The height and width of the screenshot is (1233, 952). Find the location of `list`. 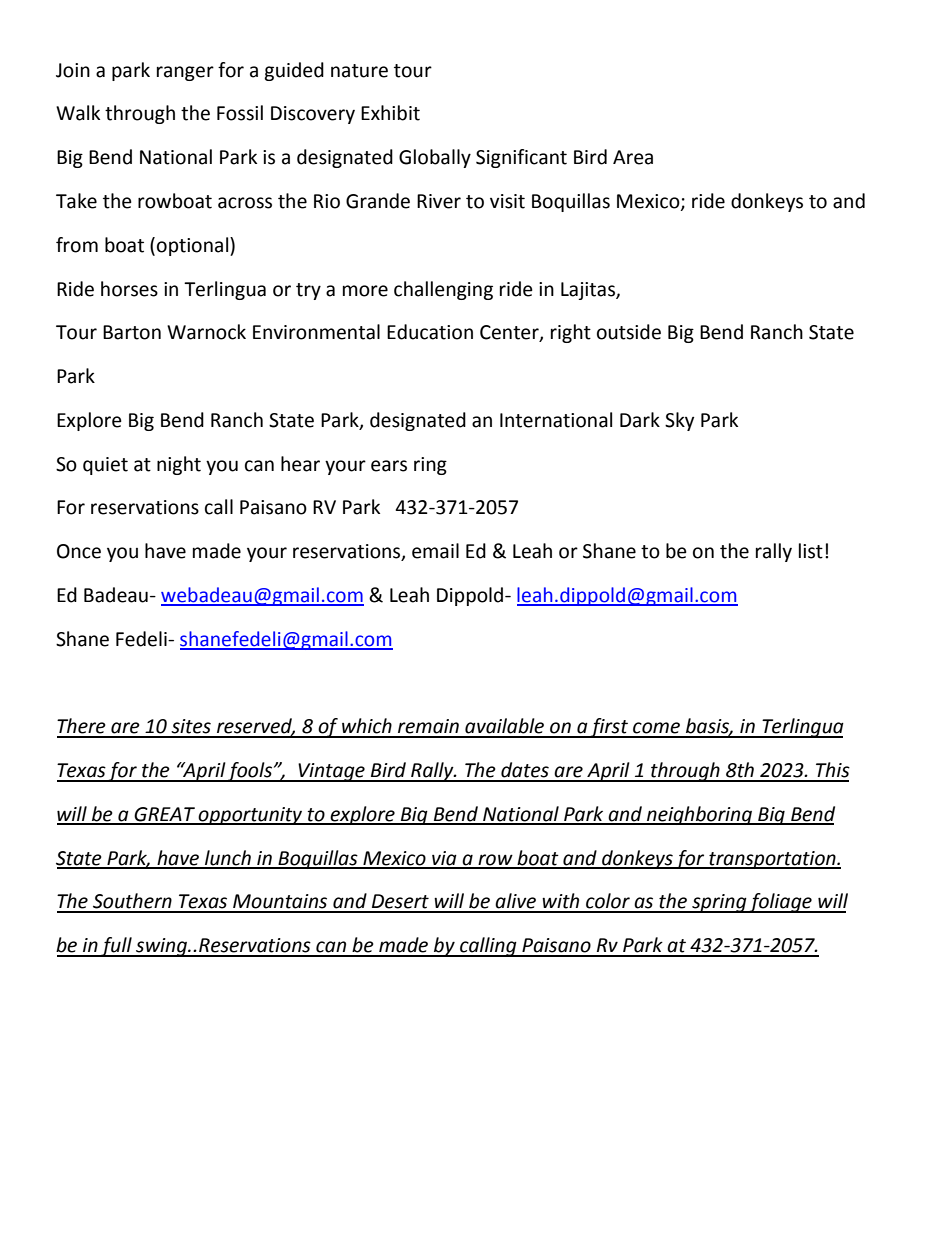

list is located at coordinates (811, 551).
